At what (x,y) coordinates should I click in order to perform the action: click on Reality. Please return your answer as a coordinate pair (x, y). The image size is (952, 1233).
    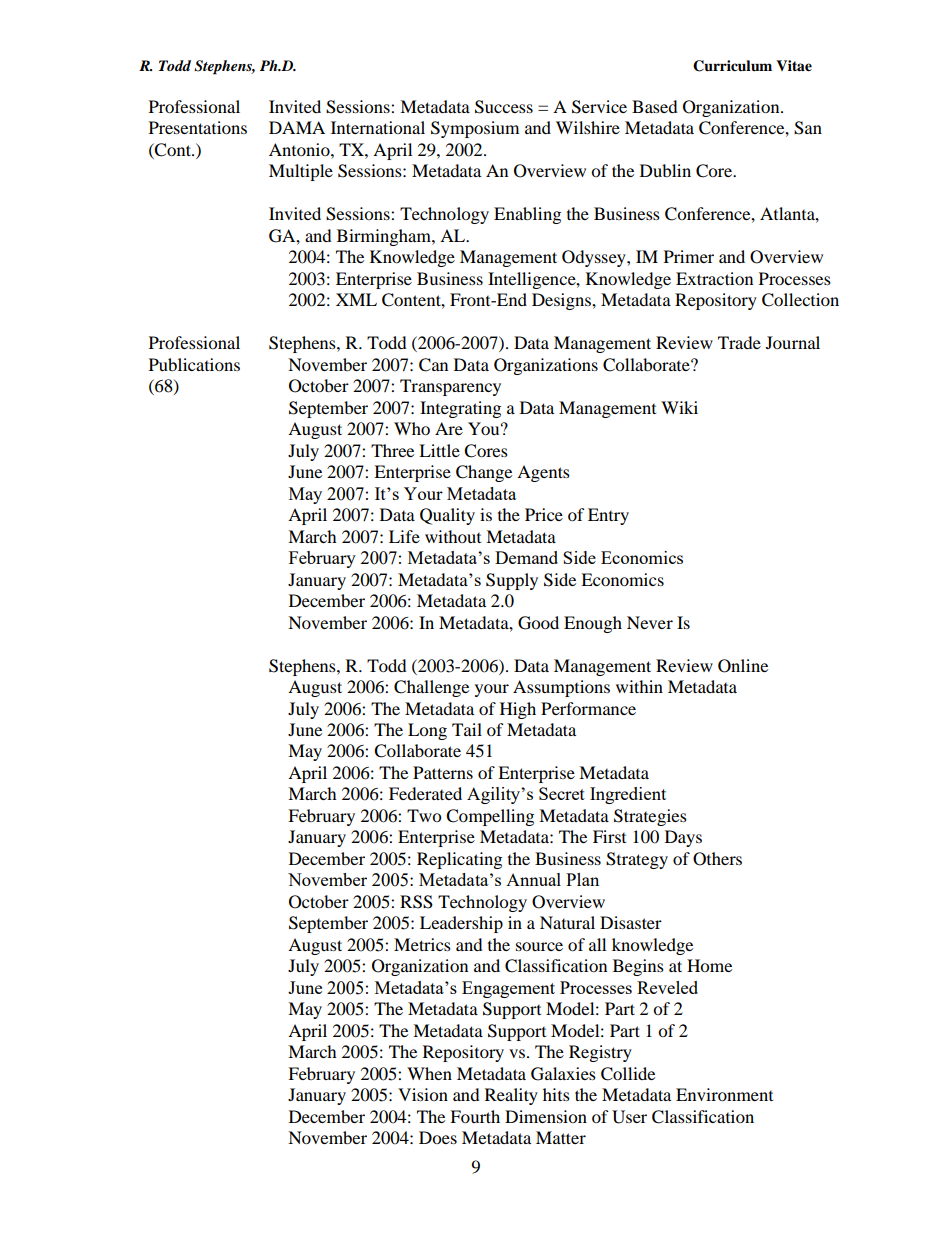
    Looking at the image, I should click on (511, 1096).
